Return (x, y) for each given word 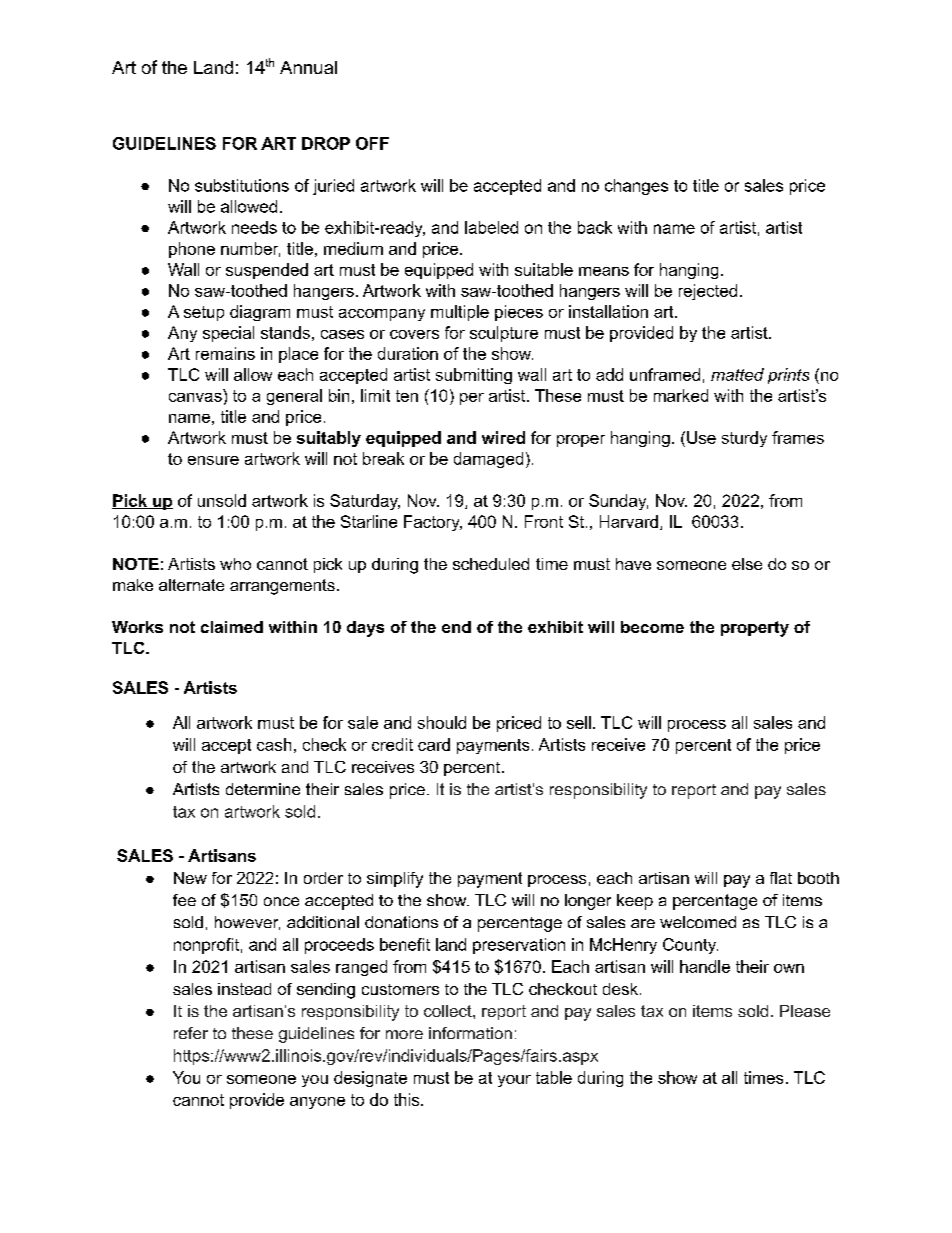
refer (191, 1033)
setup (204, 313)
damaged (488, 460)
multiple (460, 313)
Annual (308, 67)
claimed (232, 627)
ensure (213, 460)
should (442, 722)
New (190, 878)
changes (636, 187)
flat (781, 878)
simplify (395, 880)
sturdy (744, 439)
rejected (708, 292)
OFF (372, 143)
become (652, 627)
